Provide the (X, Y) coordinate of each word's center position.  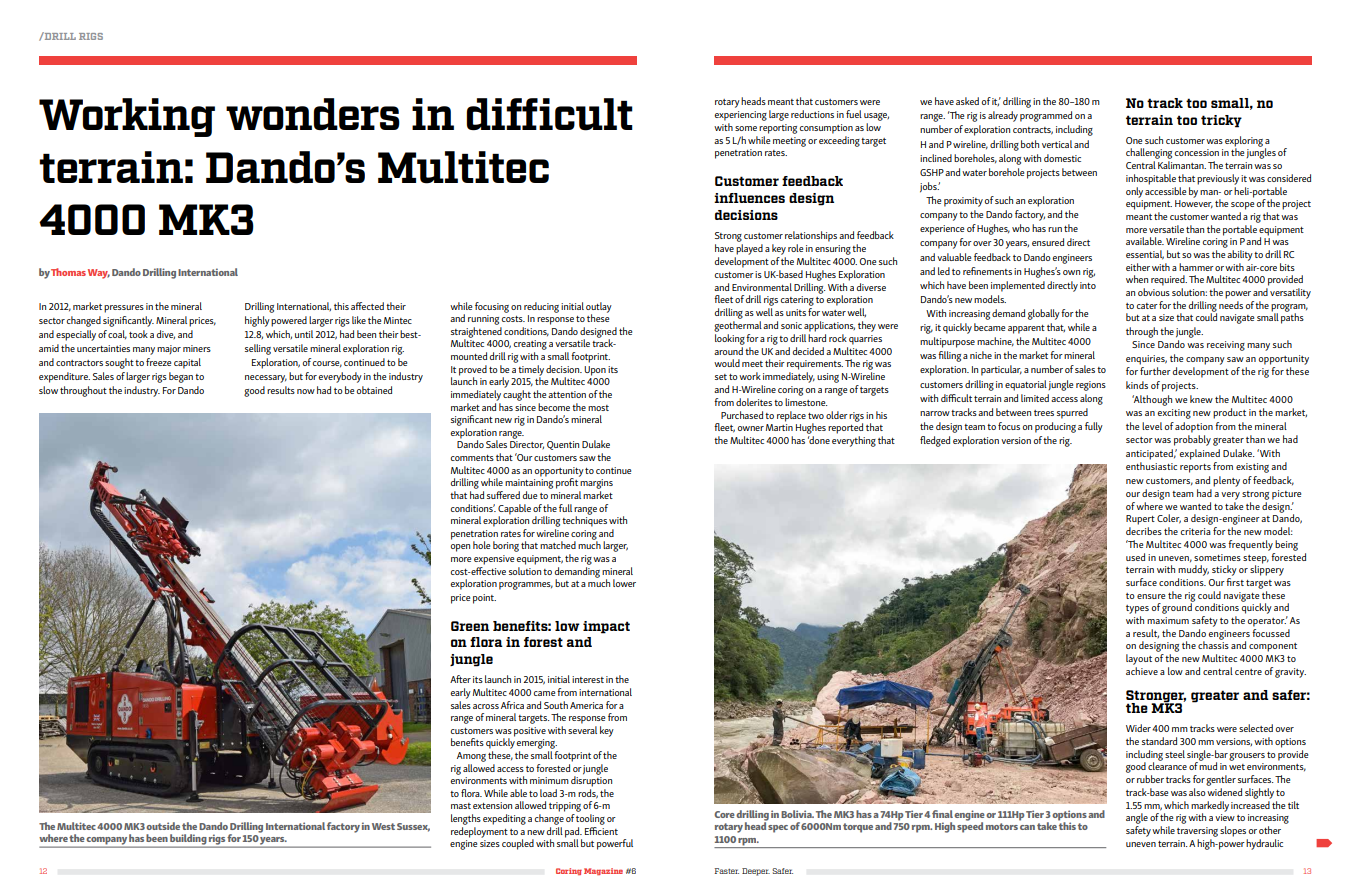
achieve (1142, 671)
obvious (1154, 292)
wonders (313, 114)
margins (596, 484)
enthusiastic (1151, 466)
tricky (1221, 121)
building (188, 840)
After (460, 679)
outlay (599, 308)
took (138, 334)
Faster (727, 871)
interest (588, 679)
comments (472, 458)
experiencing (740, 116)
